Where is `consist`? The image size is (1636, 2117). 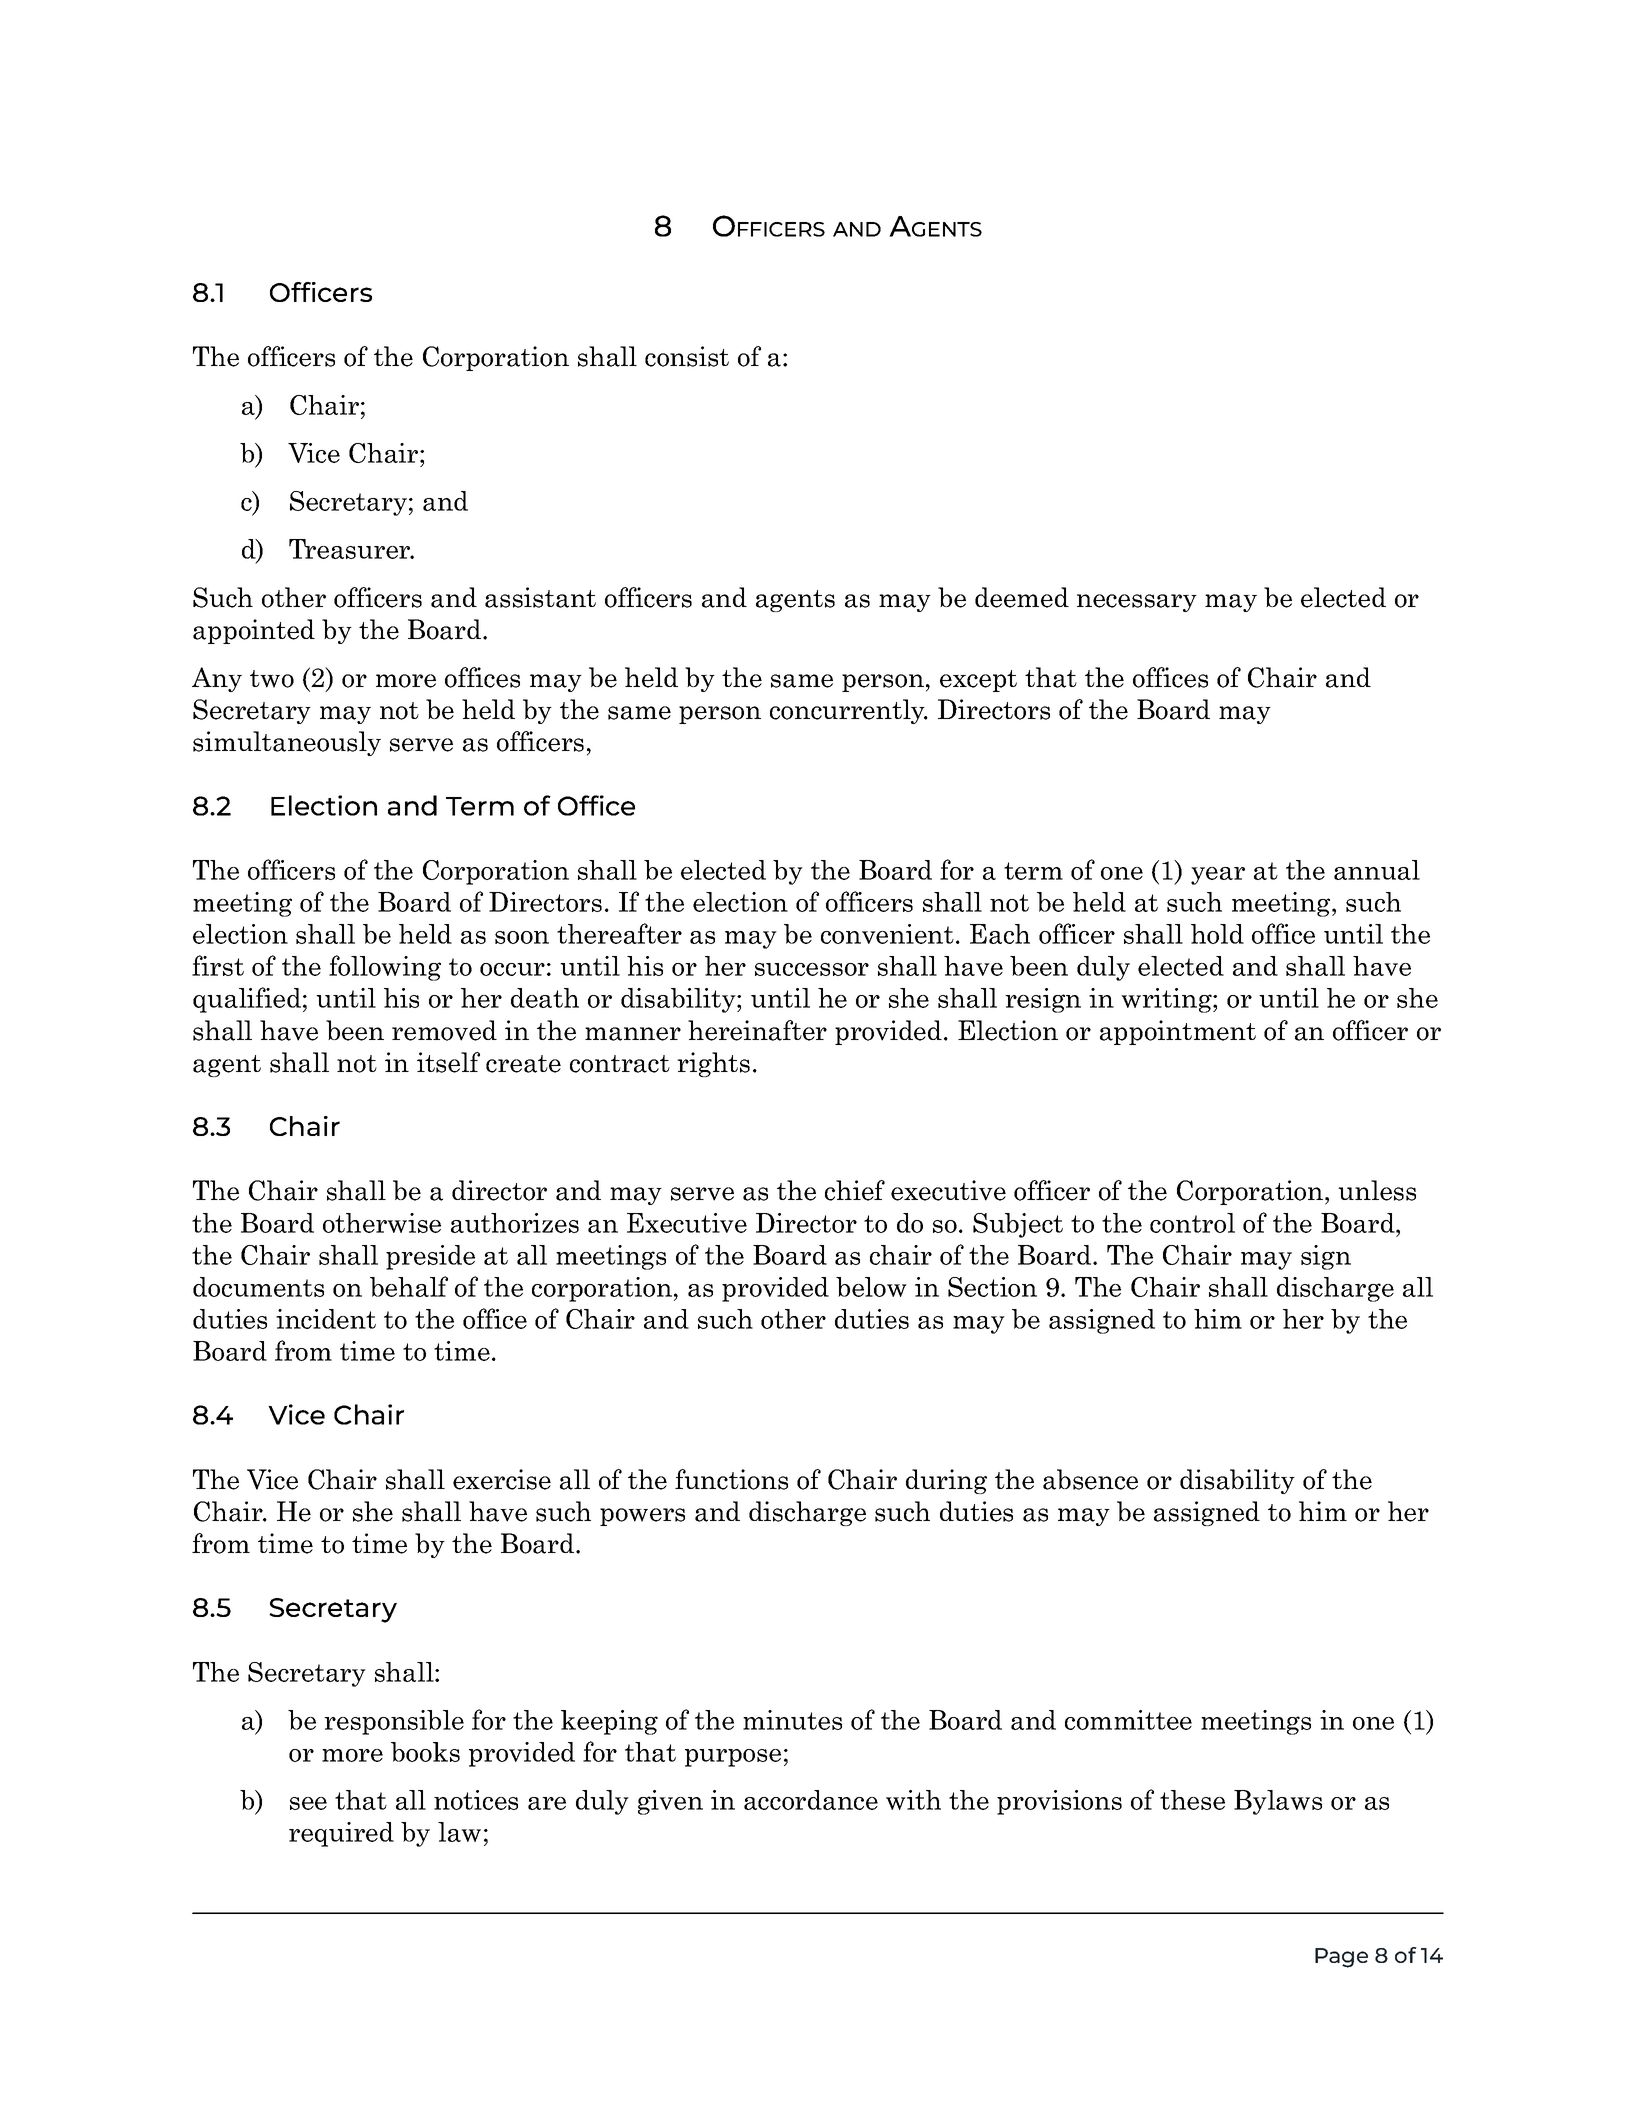 consist is located at coordinates (687, 356).
